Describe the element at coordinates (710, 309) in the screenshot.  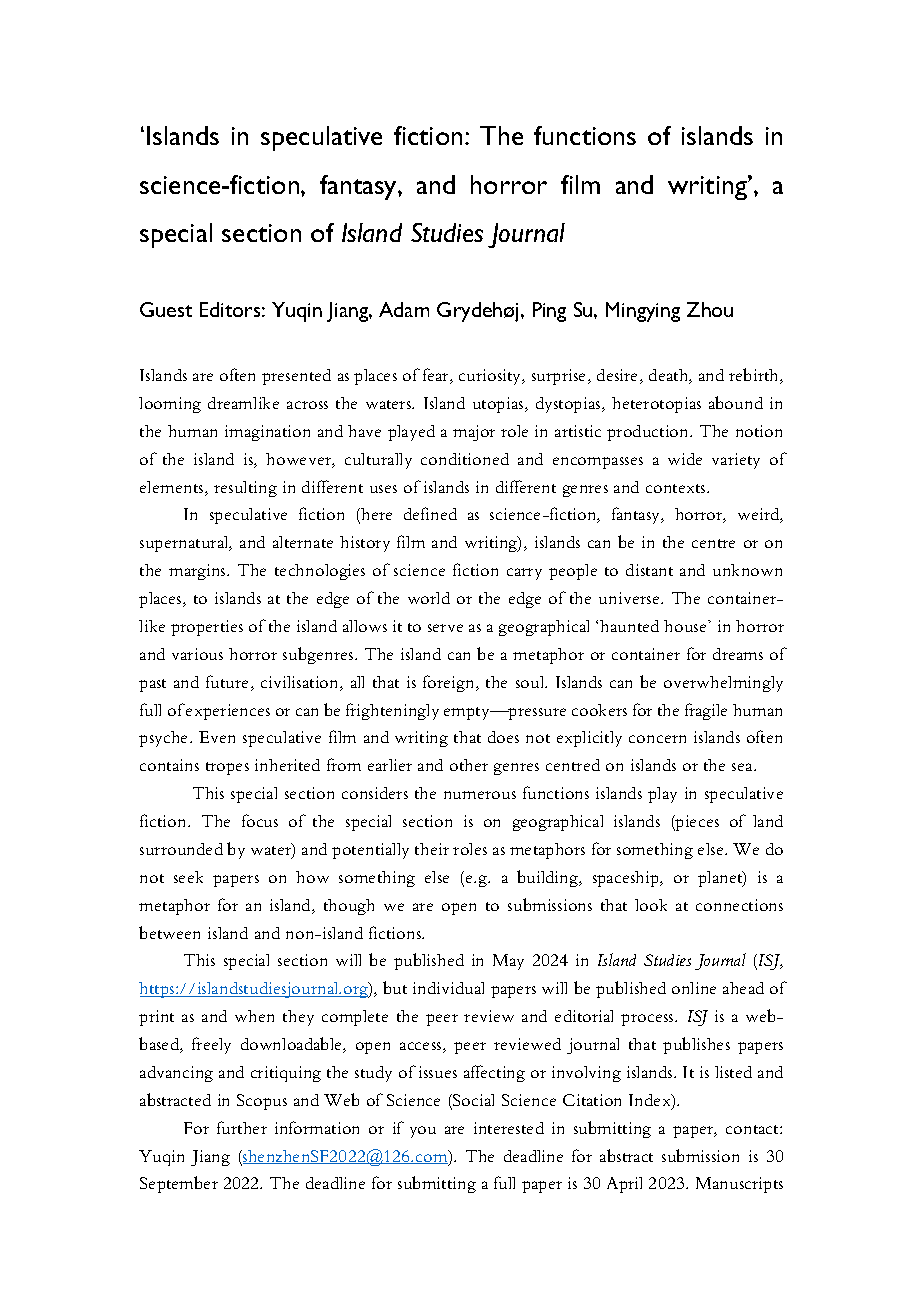
I see `Zhou` at that location.
